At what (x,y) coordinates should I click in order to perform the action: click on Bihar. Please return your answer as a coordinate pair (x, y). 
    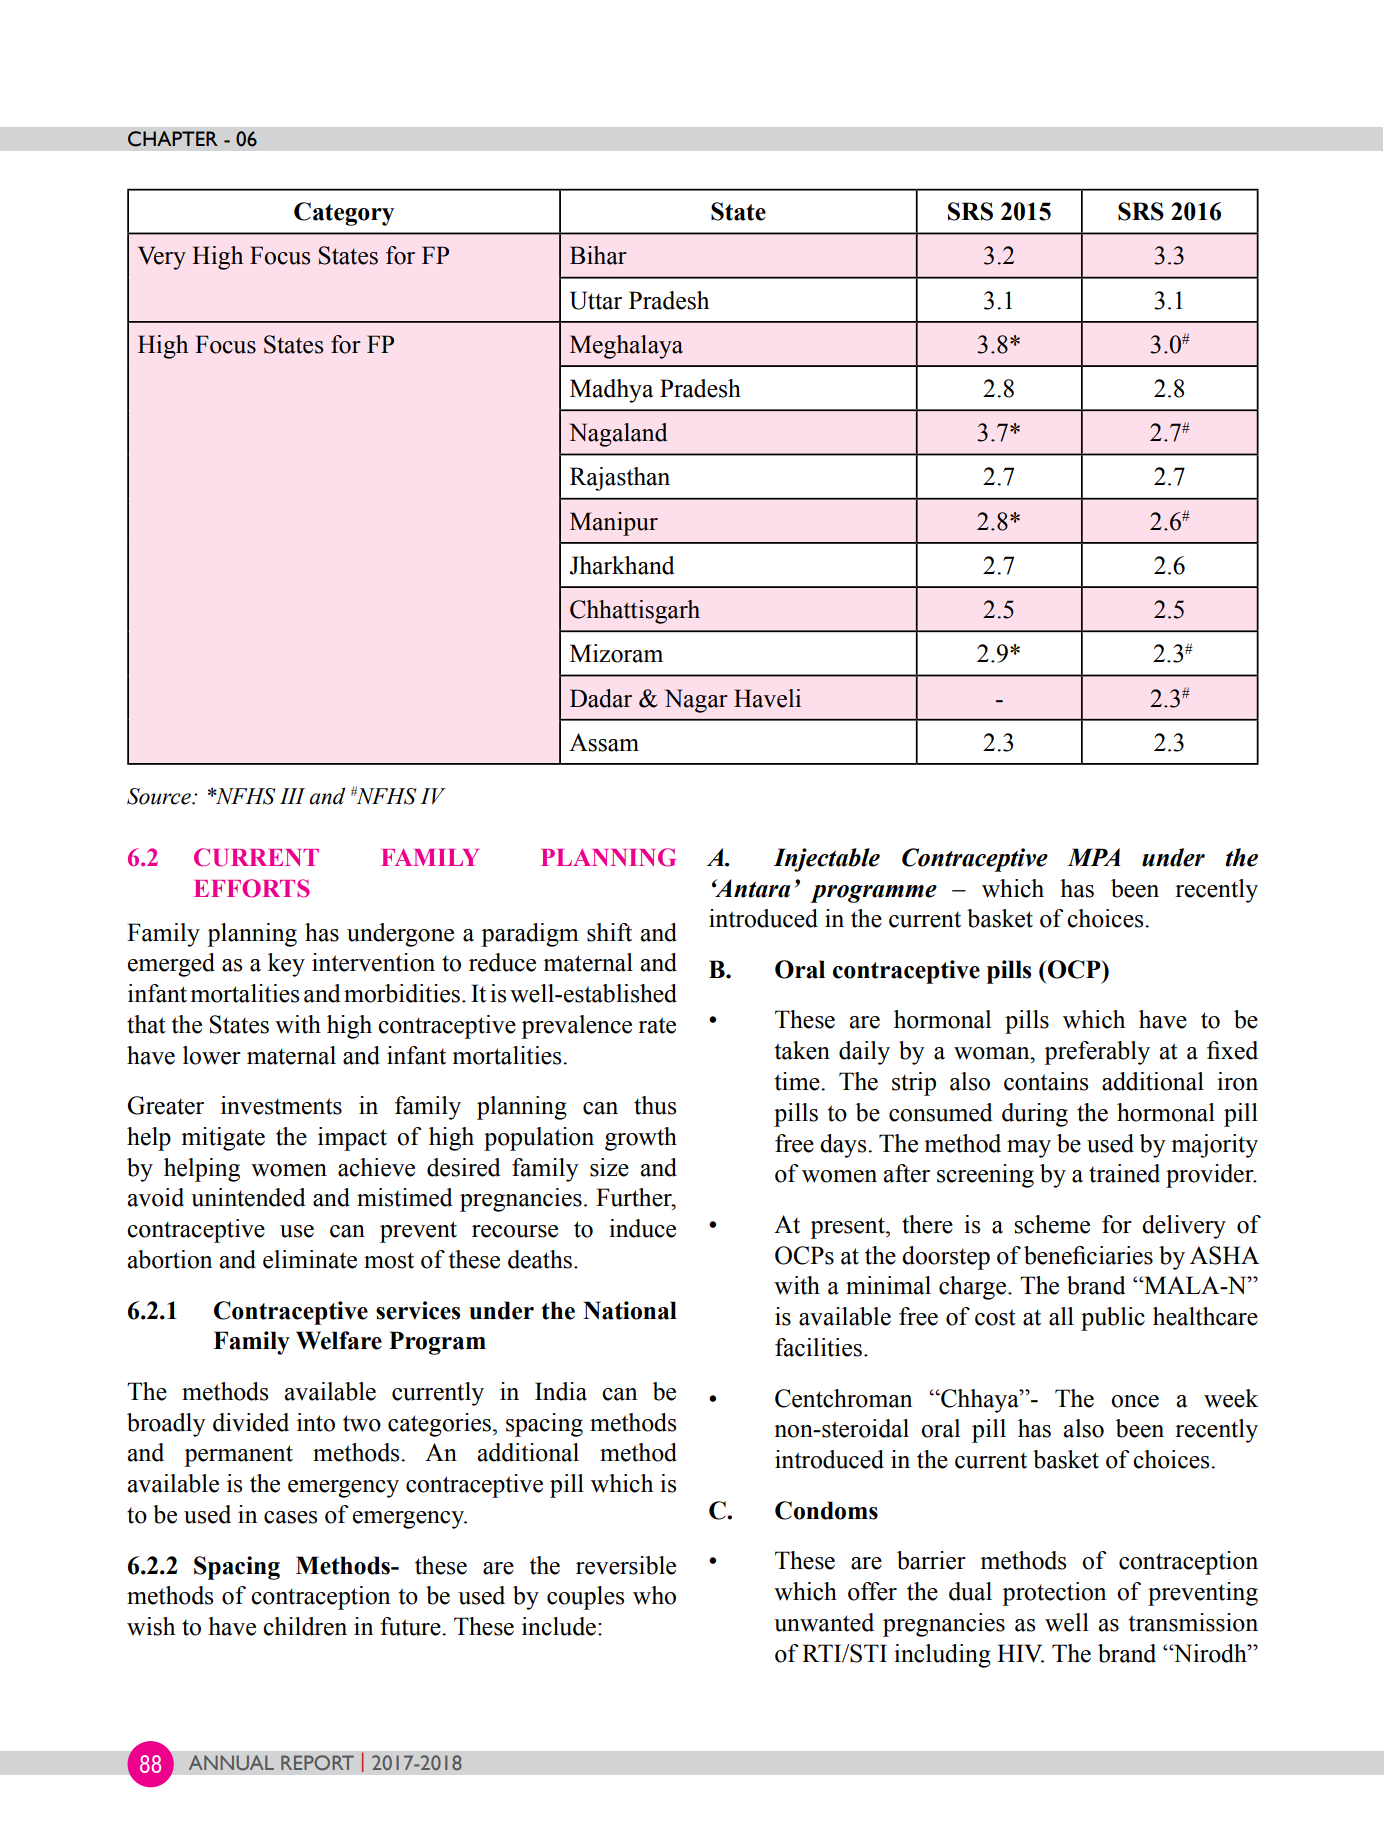
    Looking at the image, I should click on (598, 255).
